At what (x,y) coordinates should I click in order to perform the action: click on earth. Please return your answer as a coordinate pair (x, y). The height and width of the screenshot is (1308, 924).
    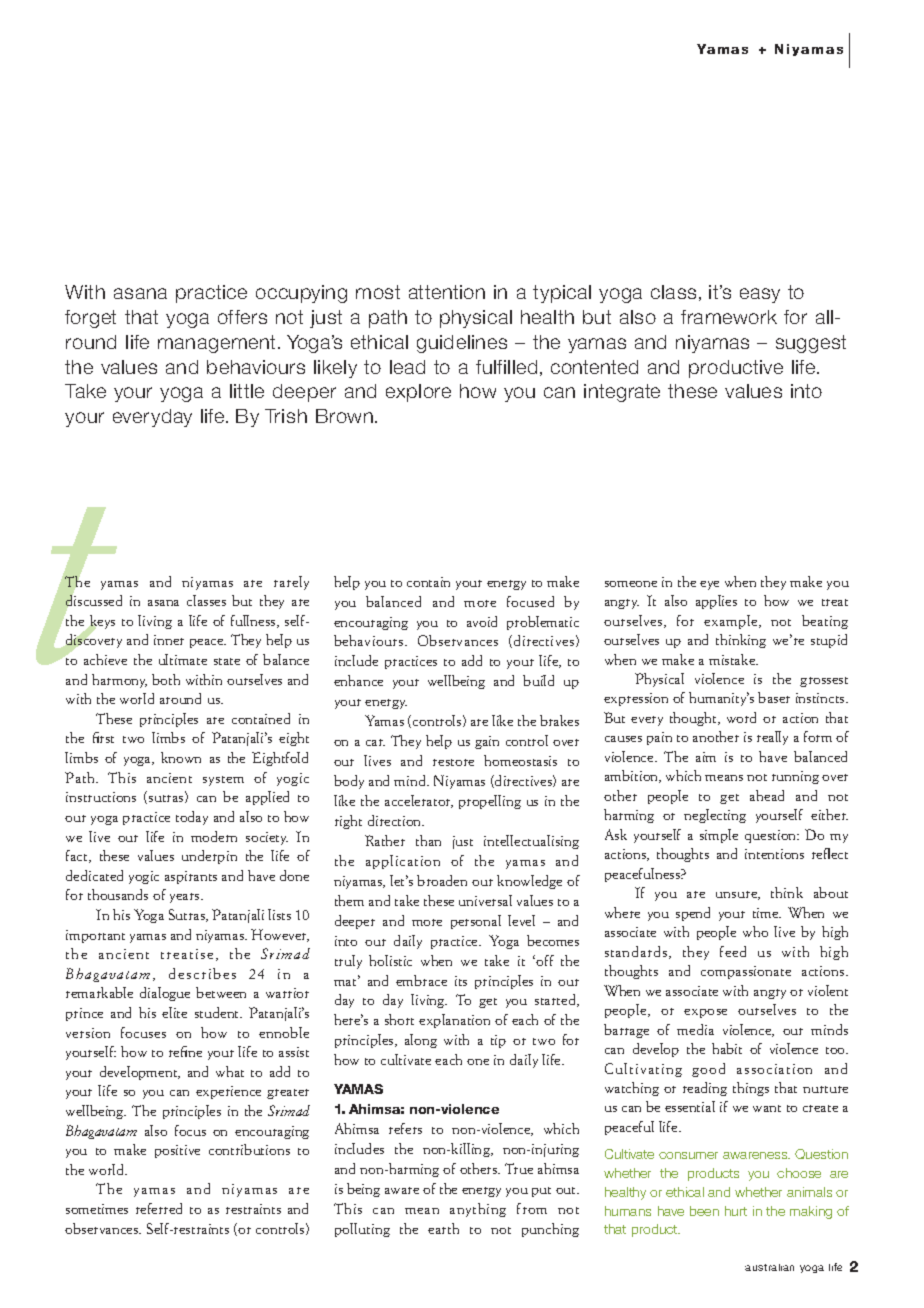
    Looking at the image, I should click on (443, 1228).
